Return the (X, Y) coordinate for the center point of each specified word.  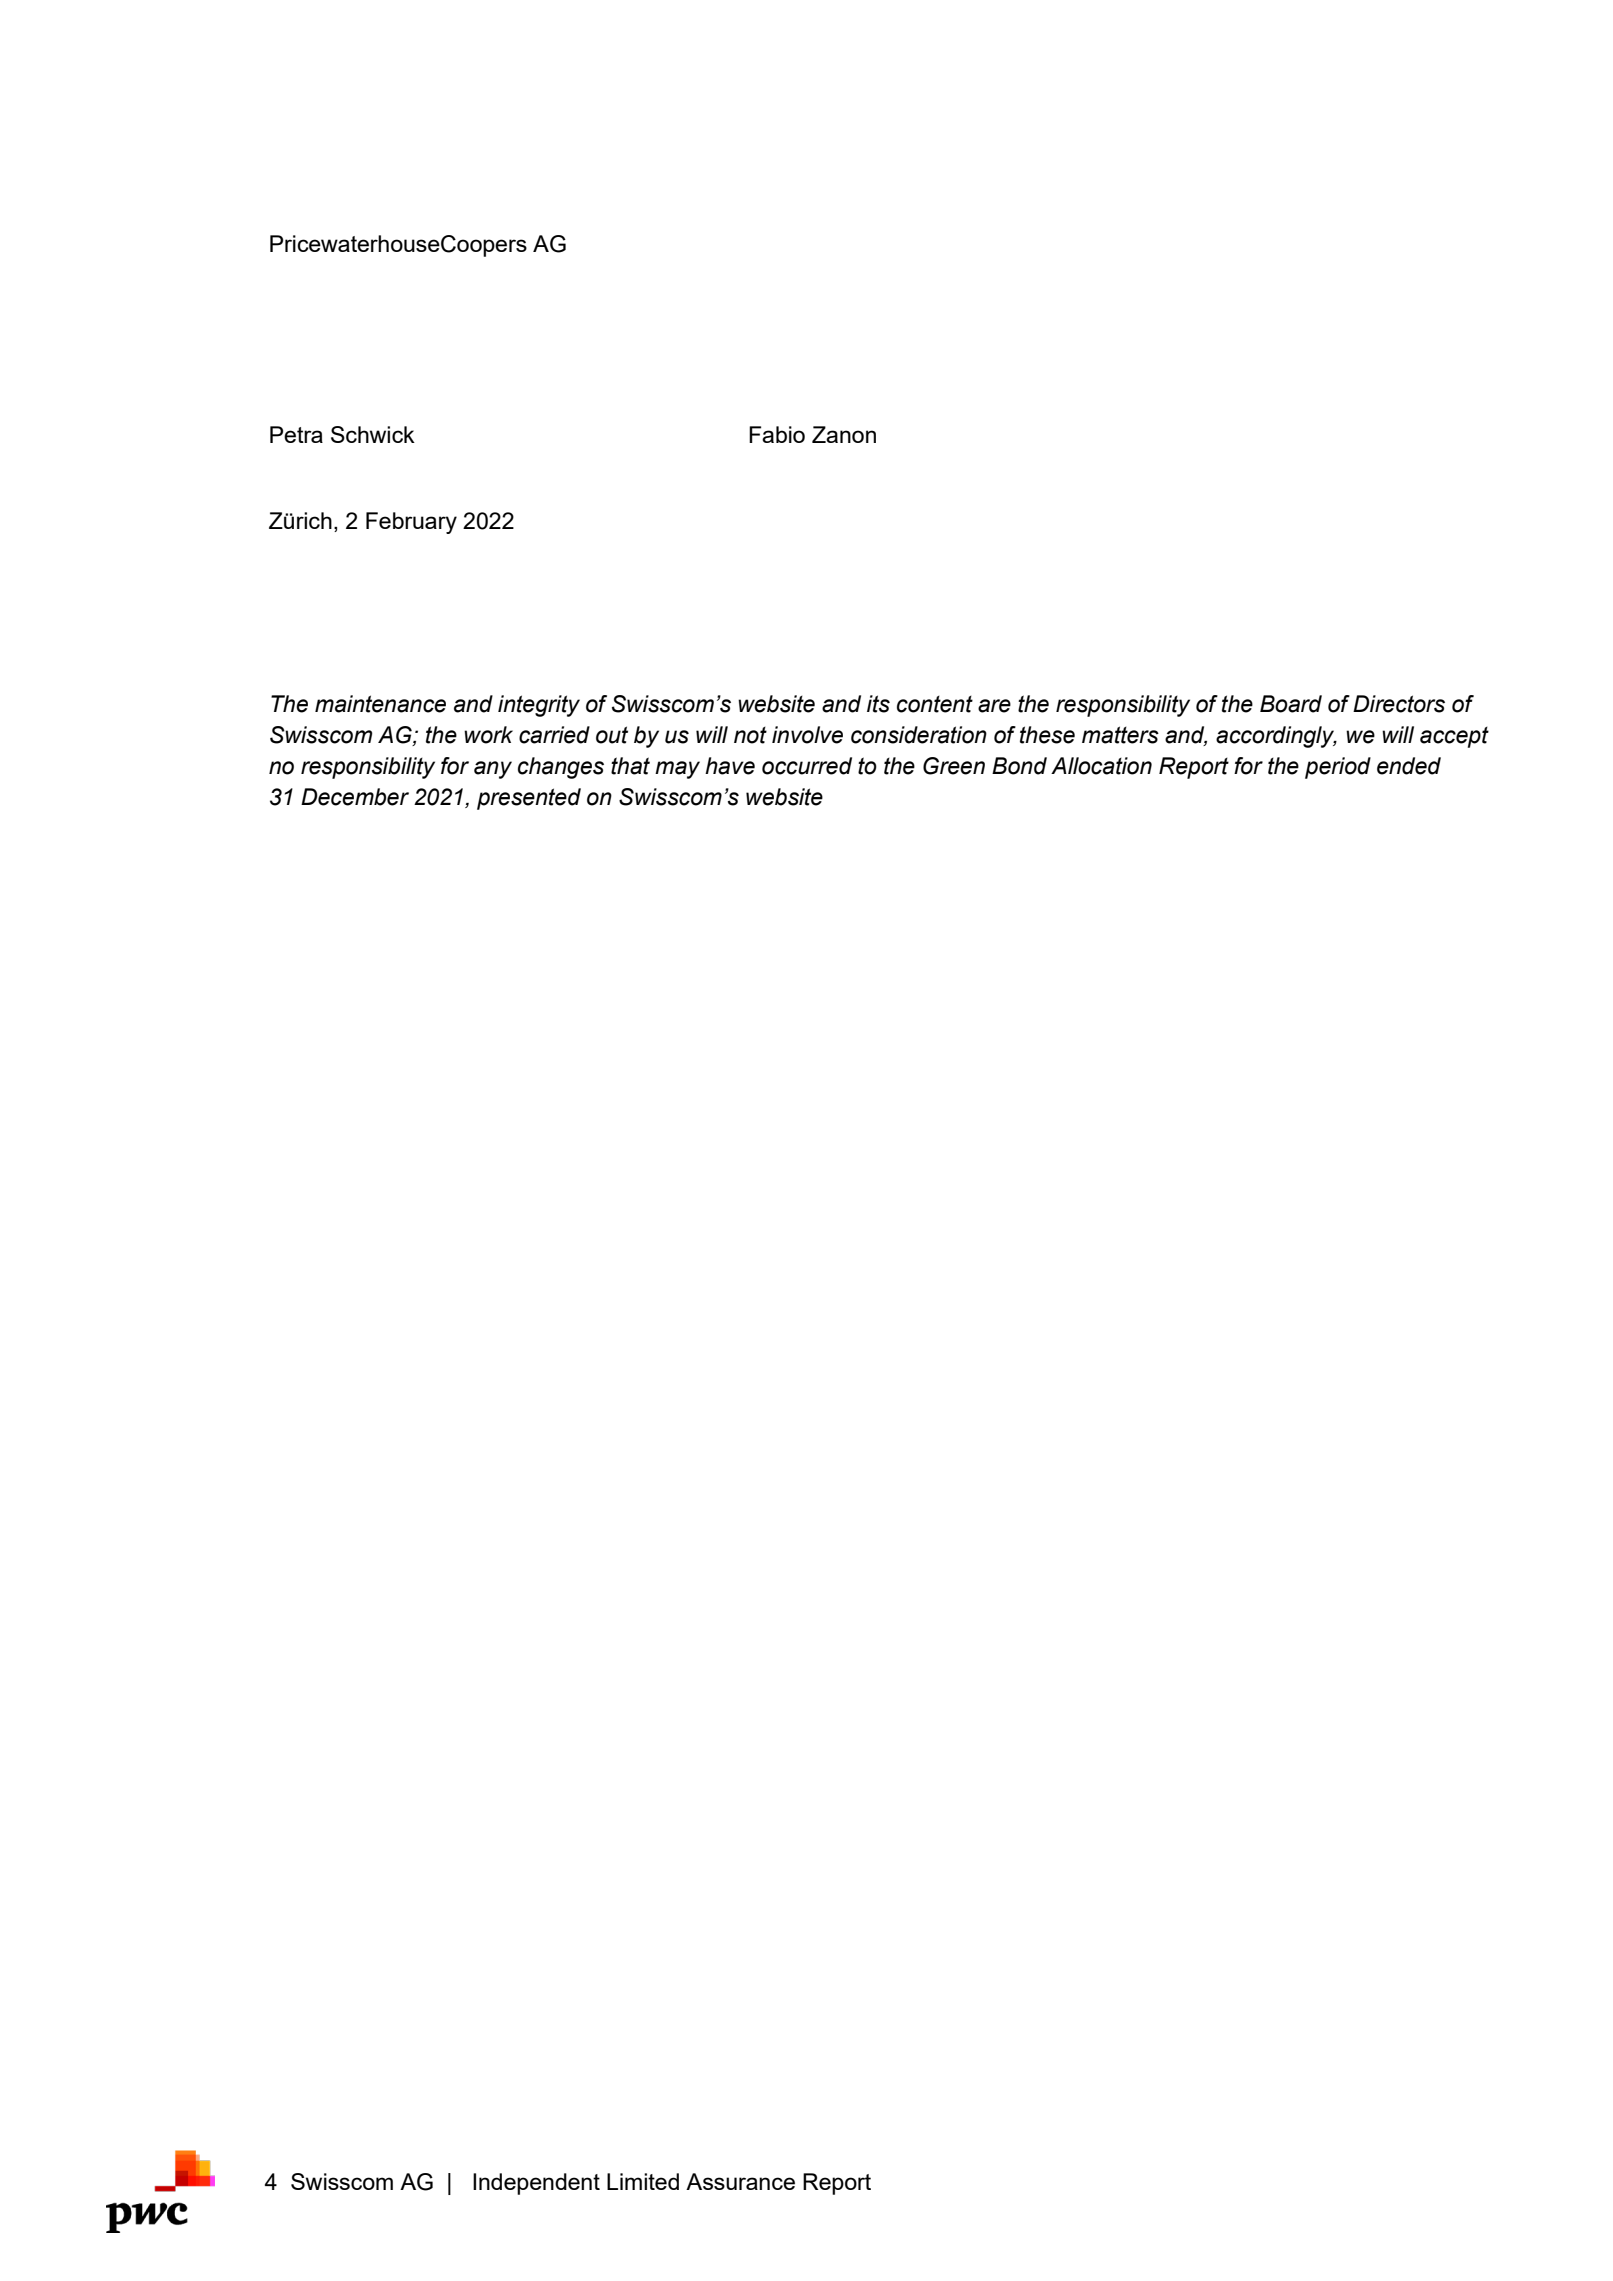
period (1338, 768)
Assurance (740, 2181)
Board (1291, 704)
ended (1409, 766)
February (411, 523)
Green (954, 766)
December (355, 797)
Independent (536, 2184)
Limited (643, 2181)
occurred (807, 766)
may (677, 770)
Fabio (777, 434)
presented (529, 799)
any (493, 770)
